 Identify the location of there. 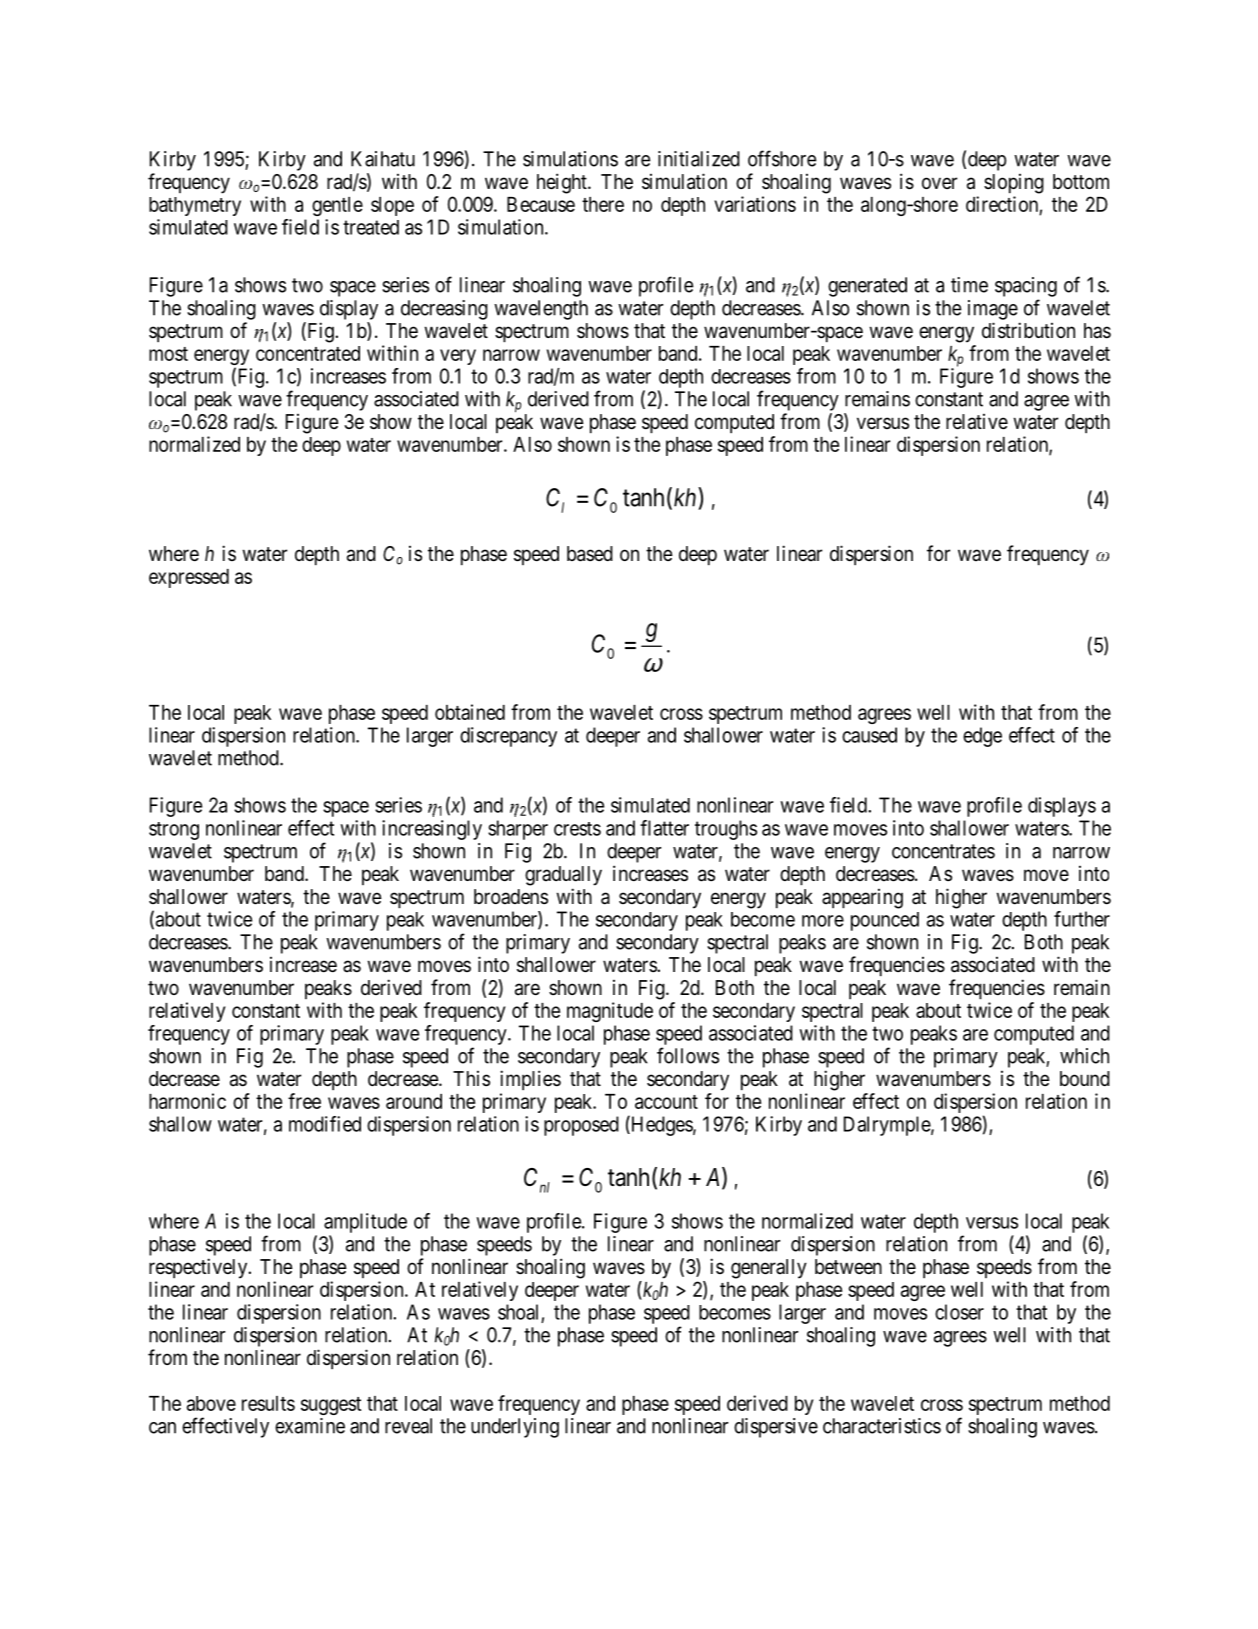
(603, 204).
